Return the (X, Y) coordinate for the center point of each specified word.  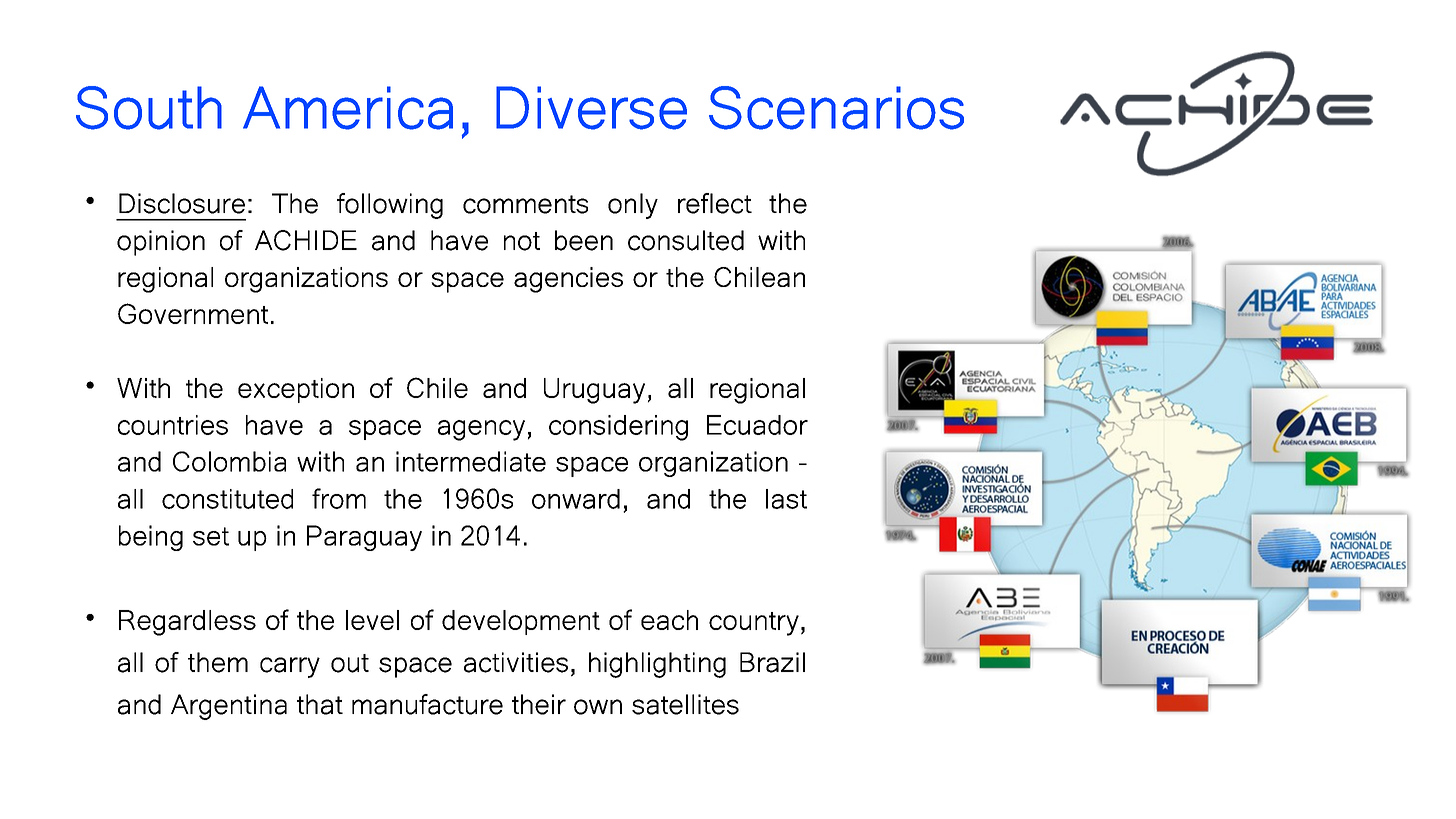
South (149, 108)
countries (173, 425)
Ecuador (757, 425)
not (522, 241)
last (786, 499)
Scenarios (836, 108)
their (539, 704)
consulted (686, 240)
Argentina (229, 707)
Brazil (772, 662)
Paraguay (364, 538)
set (211, 536)
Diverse (591, 108)
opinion (161, 243)
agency (481, 430)
